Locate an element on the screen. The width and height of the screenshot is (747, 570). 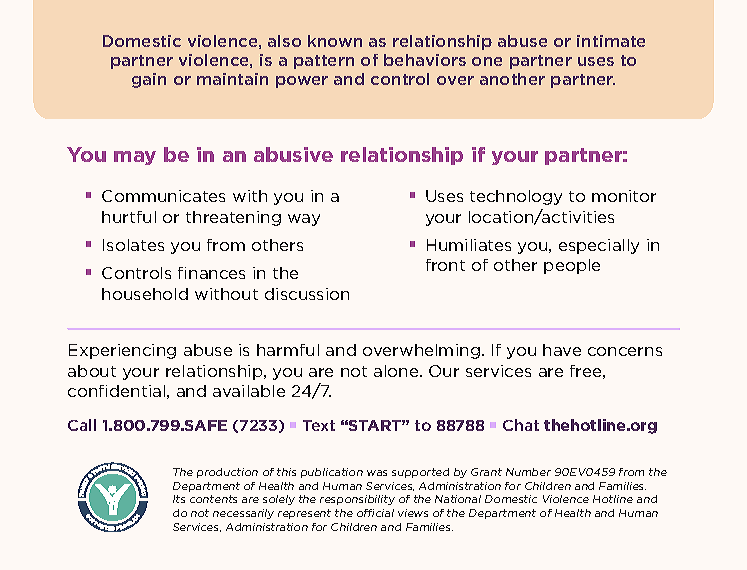
intimate is located at coordinates (611, 41).
